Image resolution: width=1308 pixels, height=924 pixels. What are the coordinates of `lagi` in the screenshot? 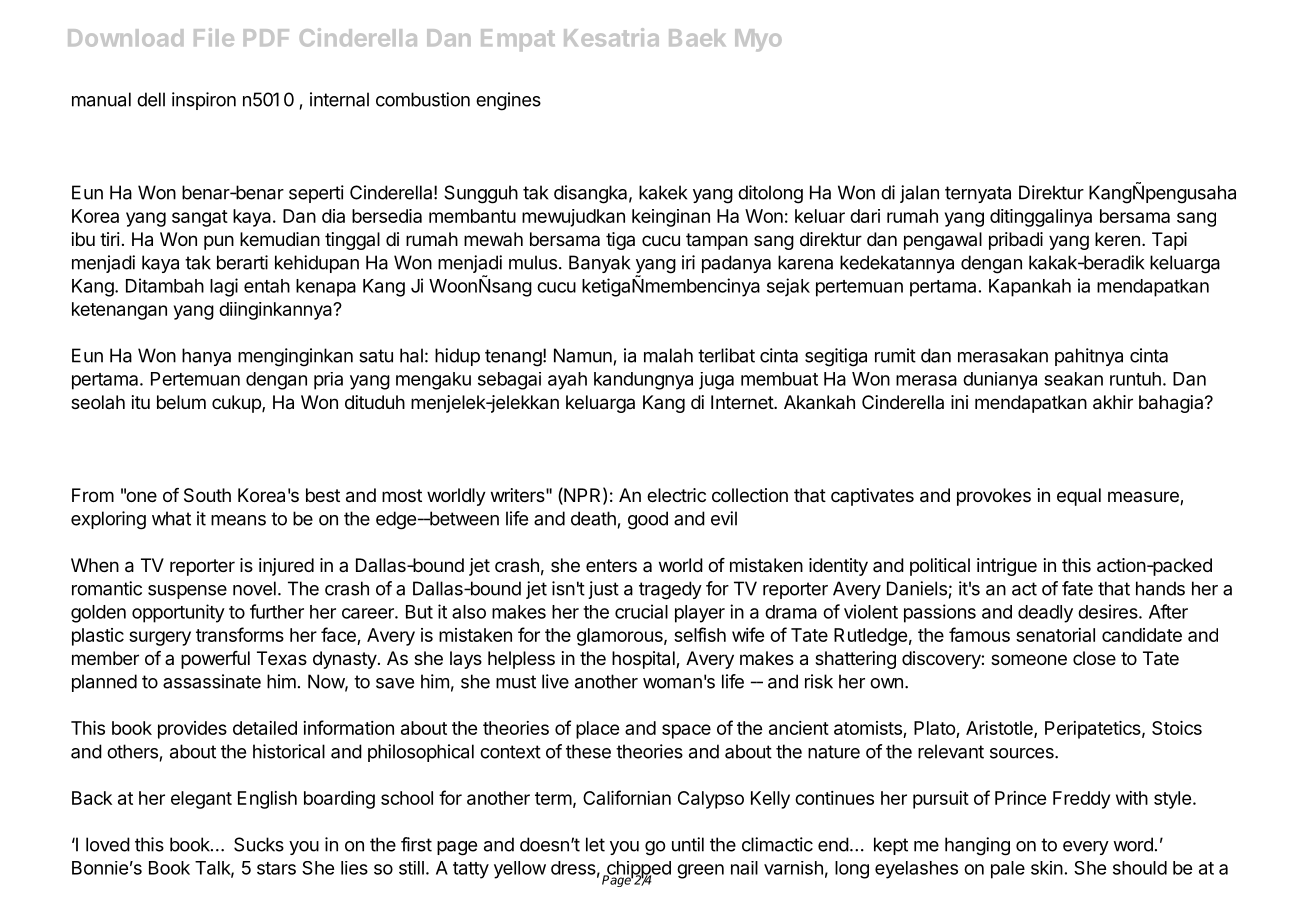 It's located at (224, 287).
